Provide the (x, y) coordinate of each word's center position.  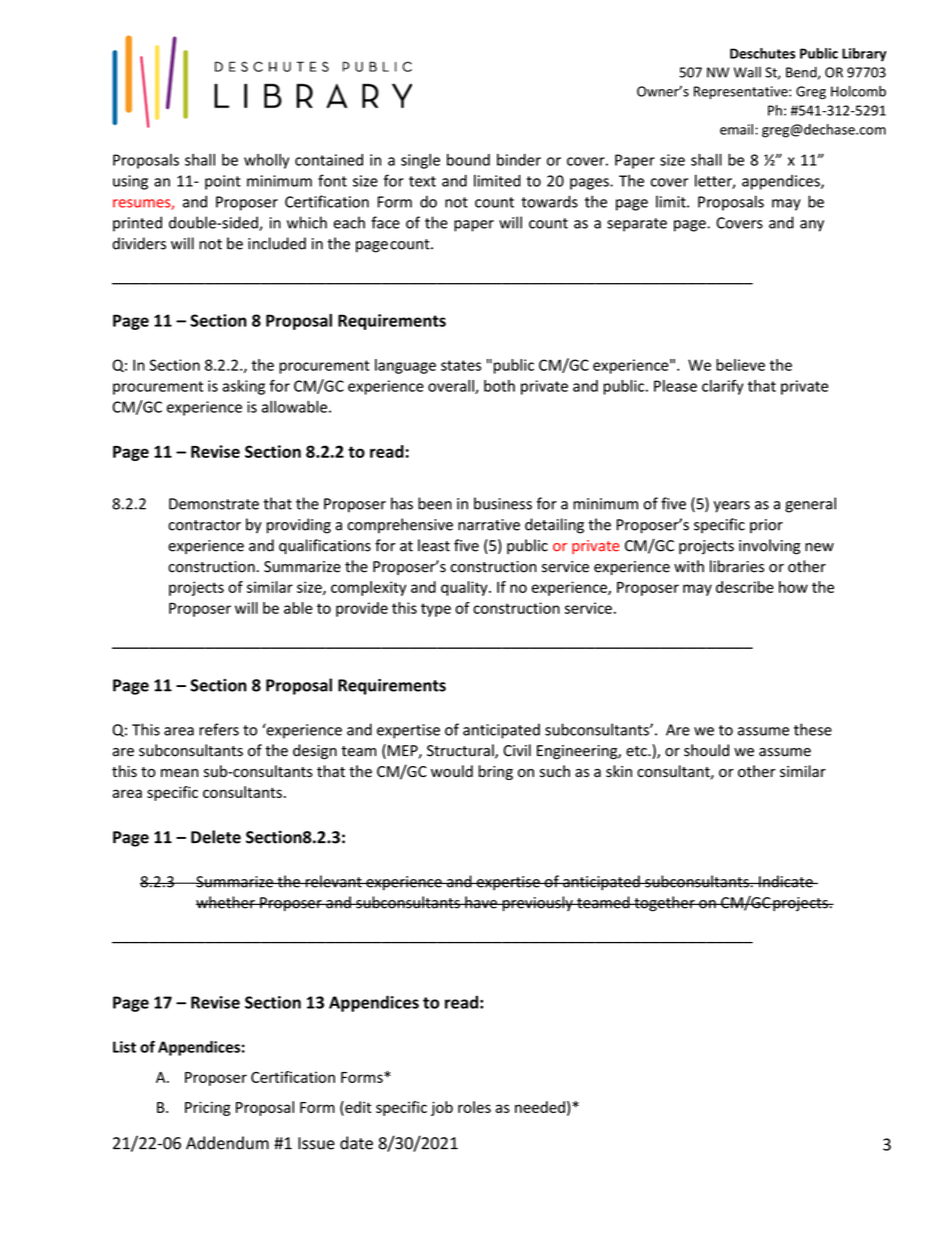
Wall (747, 72)
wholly (266, 161)
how (793, 587)
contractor (204, 525)
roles (474, 1107)
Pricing (208, 1108)
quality (465, 588)
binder (519, 160)
